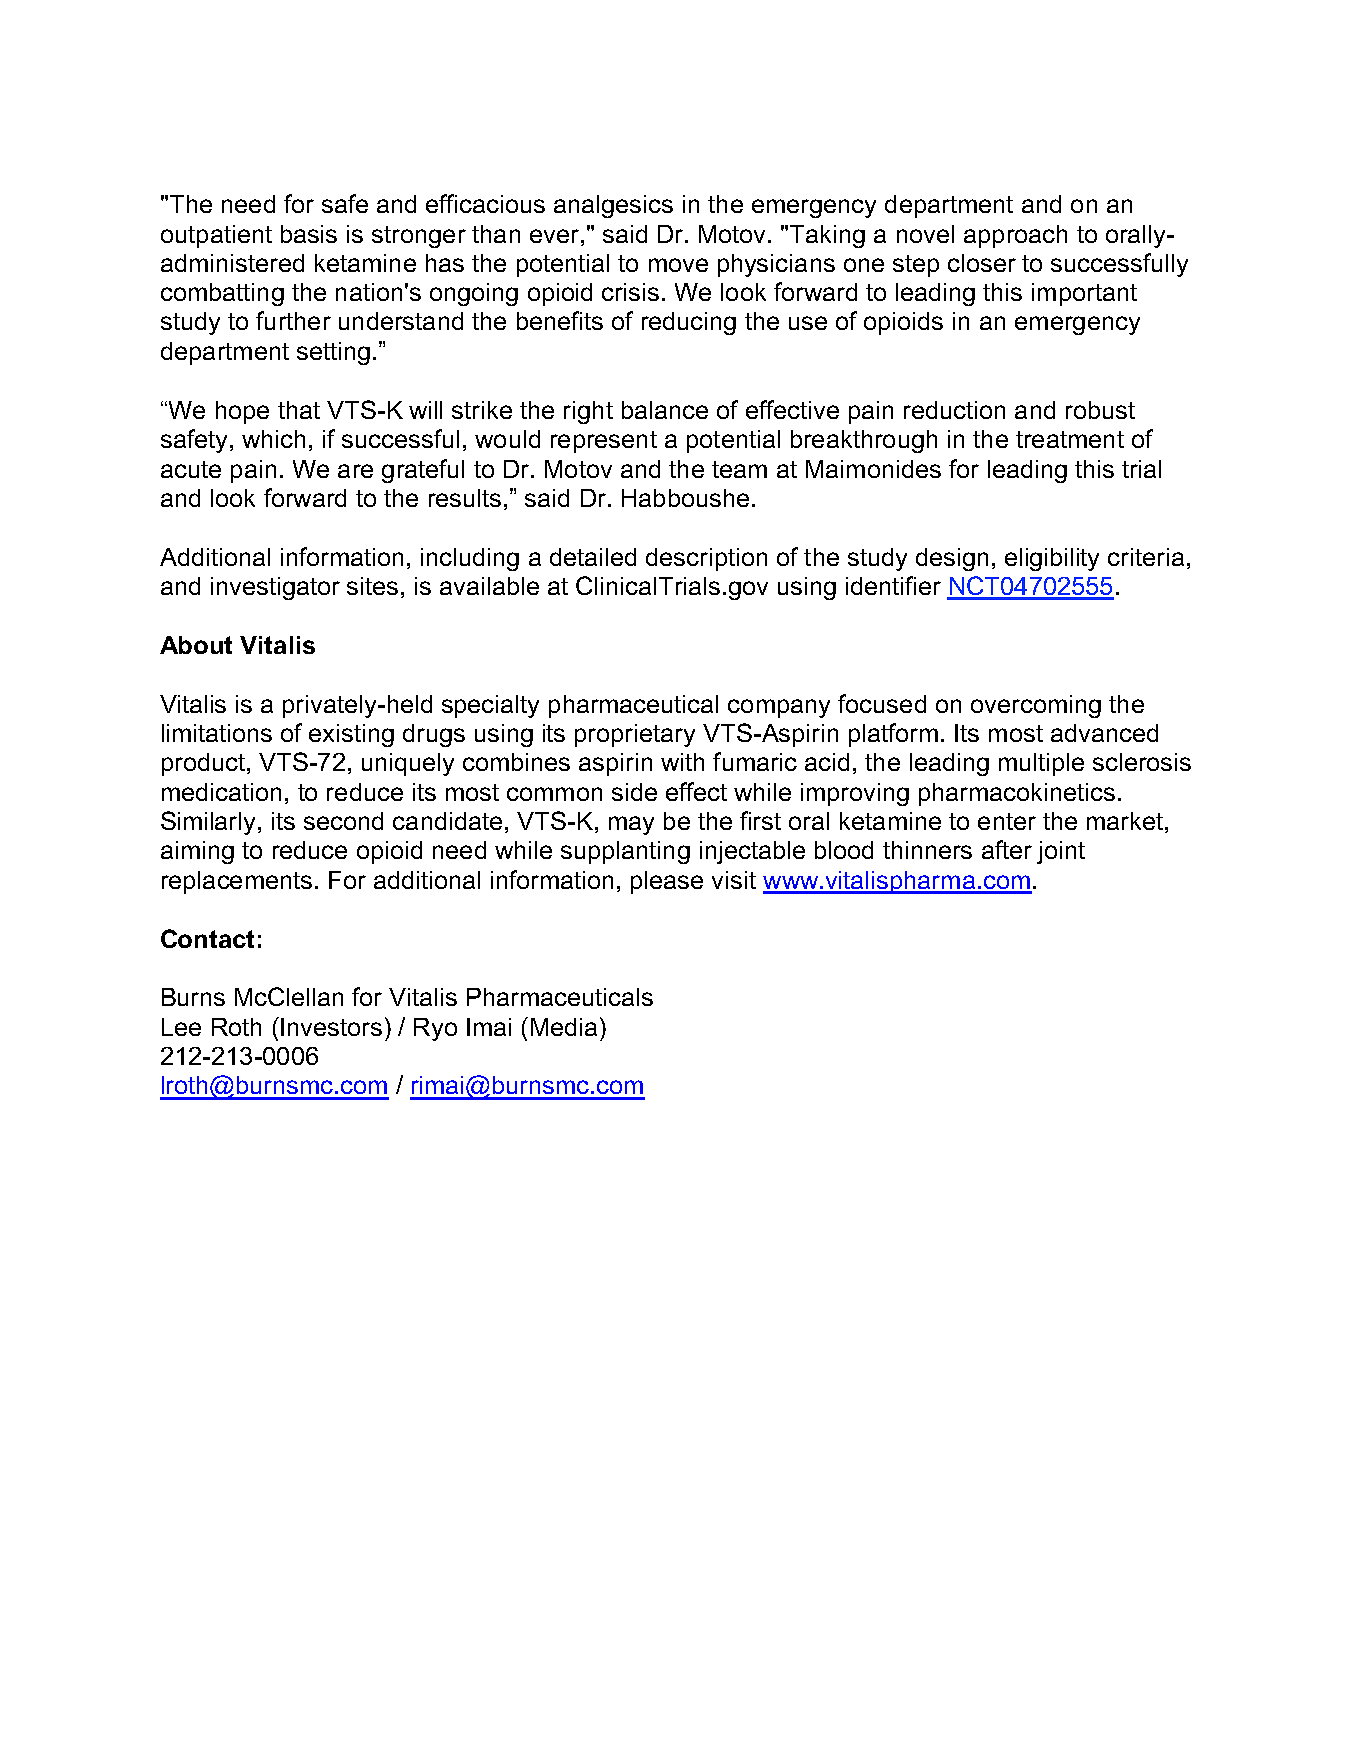 This document has height=1759, width=1359. What do you see at coordinates (613, 206) in the document?
I see `analgesics` at bounding box center [613, 206].
